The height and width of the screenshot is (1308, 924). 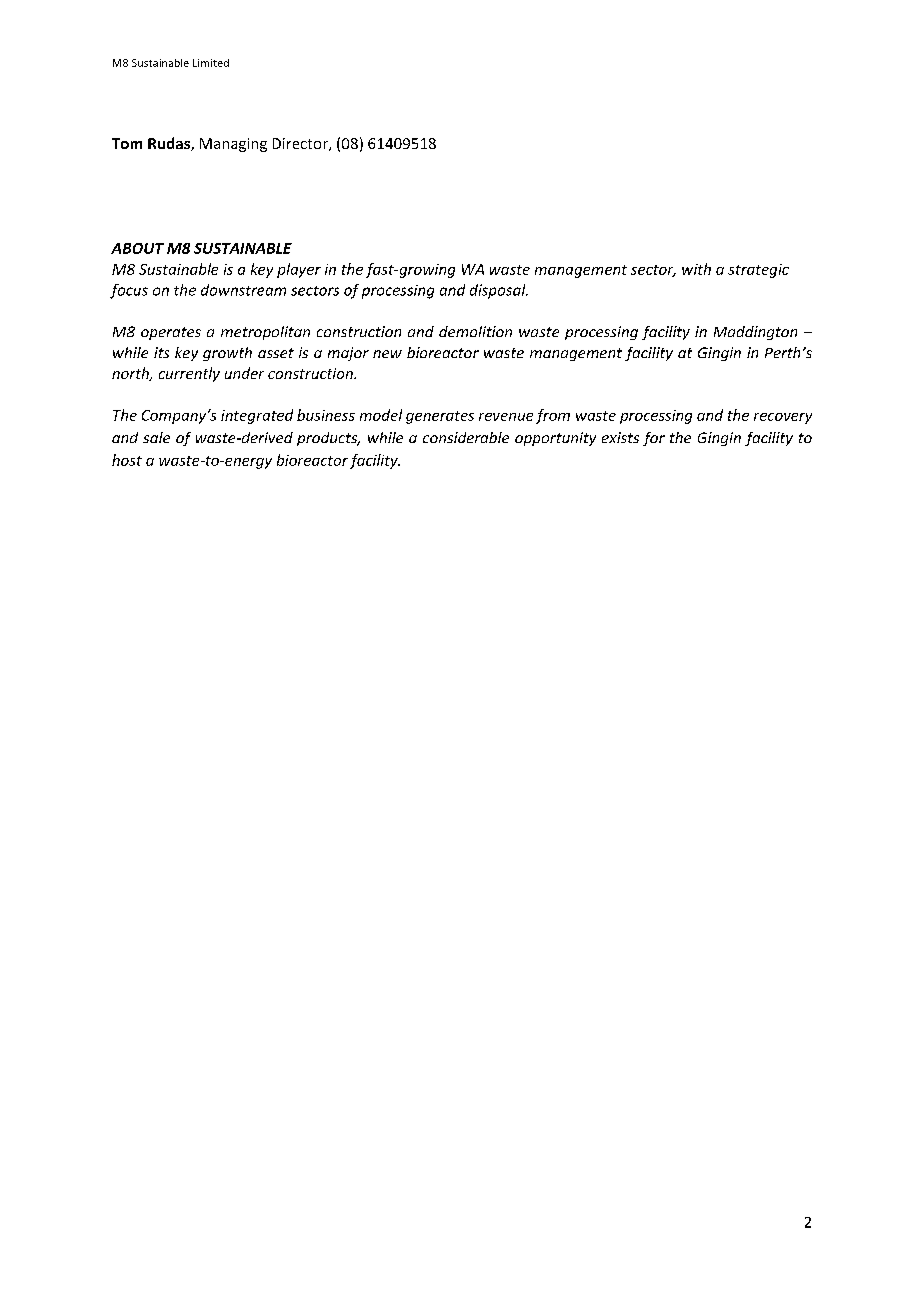 What do you see at coordinates (758, 271) in the screenshot?
I see `strategic` at bounding box center [758, 271].
